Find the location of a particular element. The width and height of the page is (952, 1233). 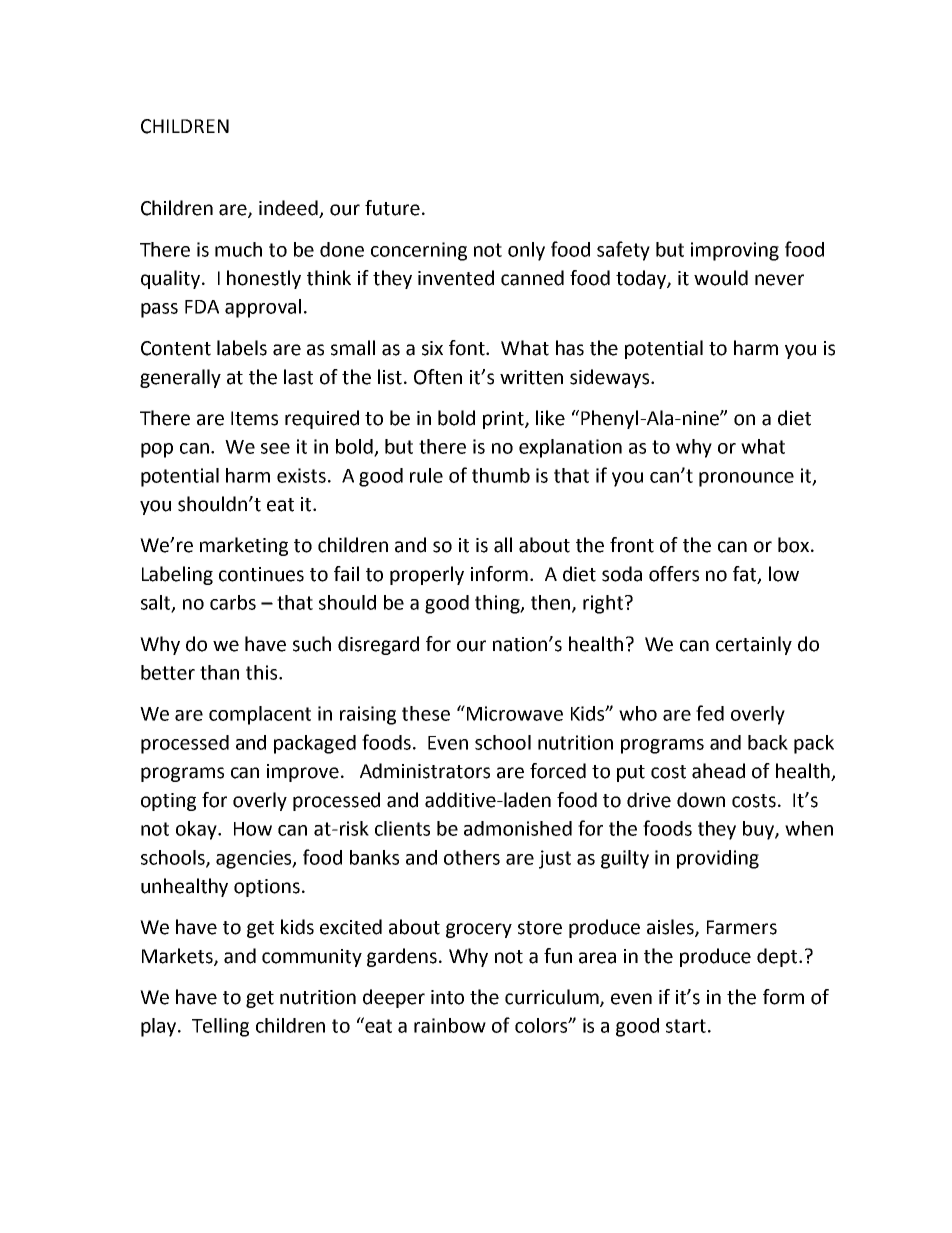

Telling is located at coordinates (220, 1027).
